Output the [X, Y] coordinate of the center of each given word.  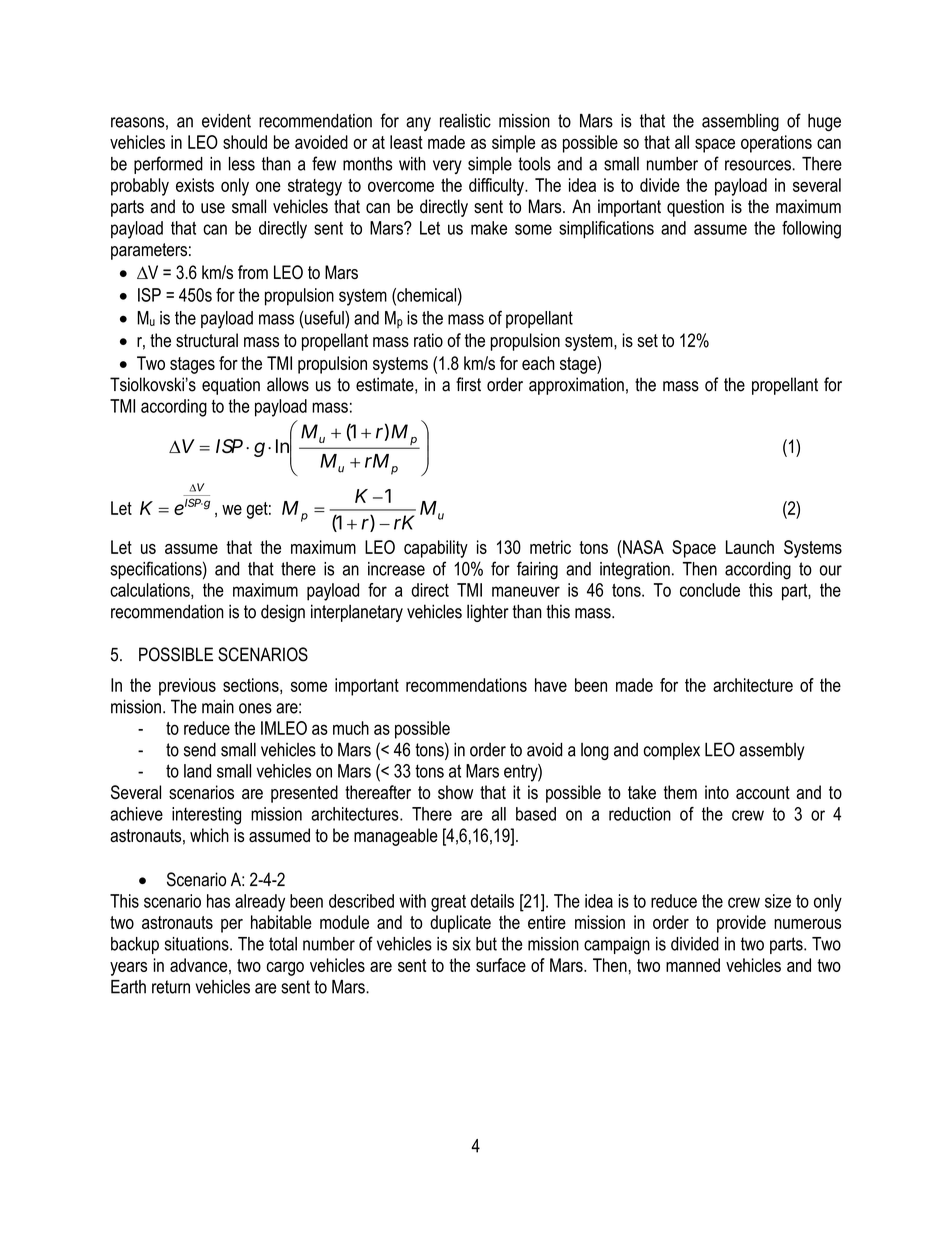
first [468, 384]
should [245, 142]
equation [231, 386]
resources [759, 165]
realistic [465, 121]
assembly [772, 751]
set [647, 340]
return [171, 987]
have [551, 685]
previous [187, 687]
